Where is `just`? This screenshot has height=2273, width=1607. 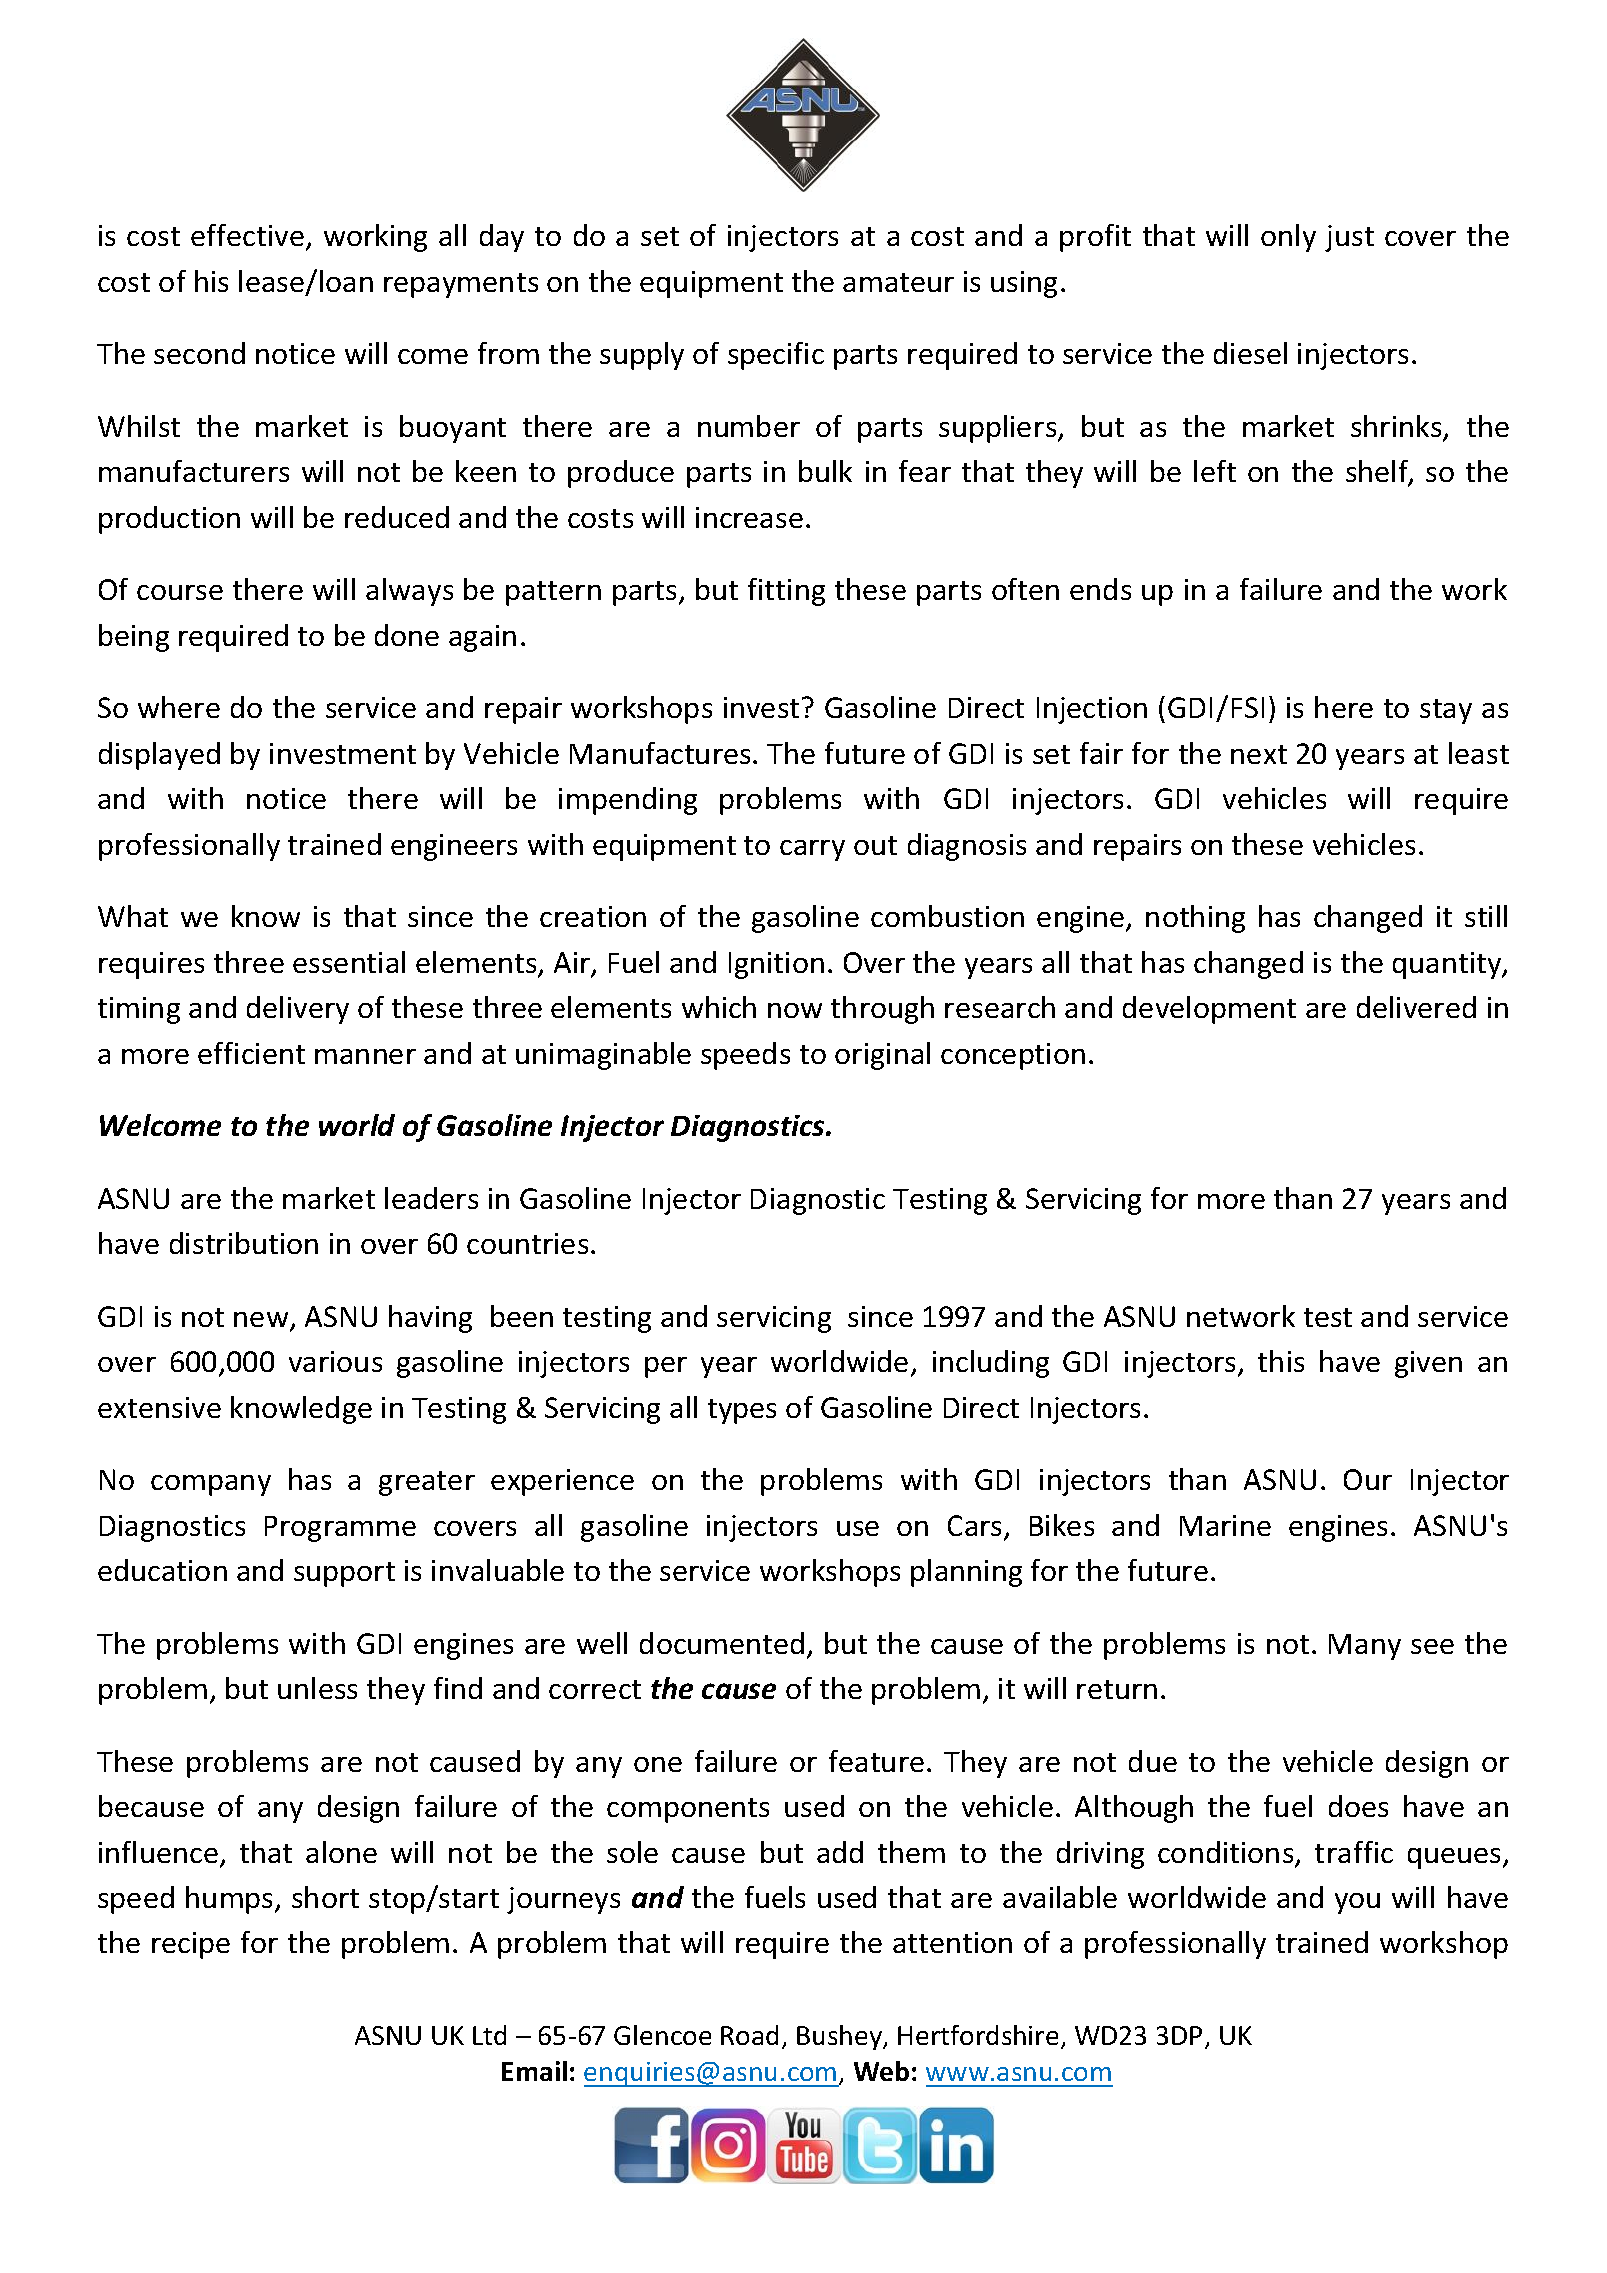
just is located at coordinates (1349, 238).
